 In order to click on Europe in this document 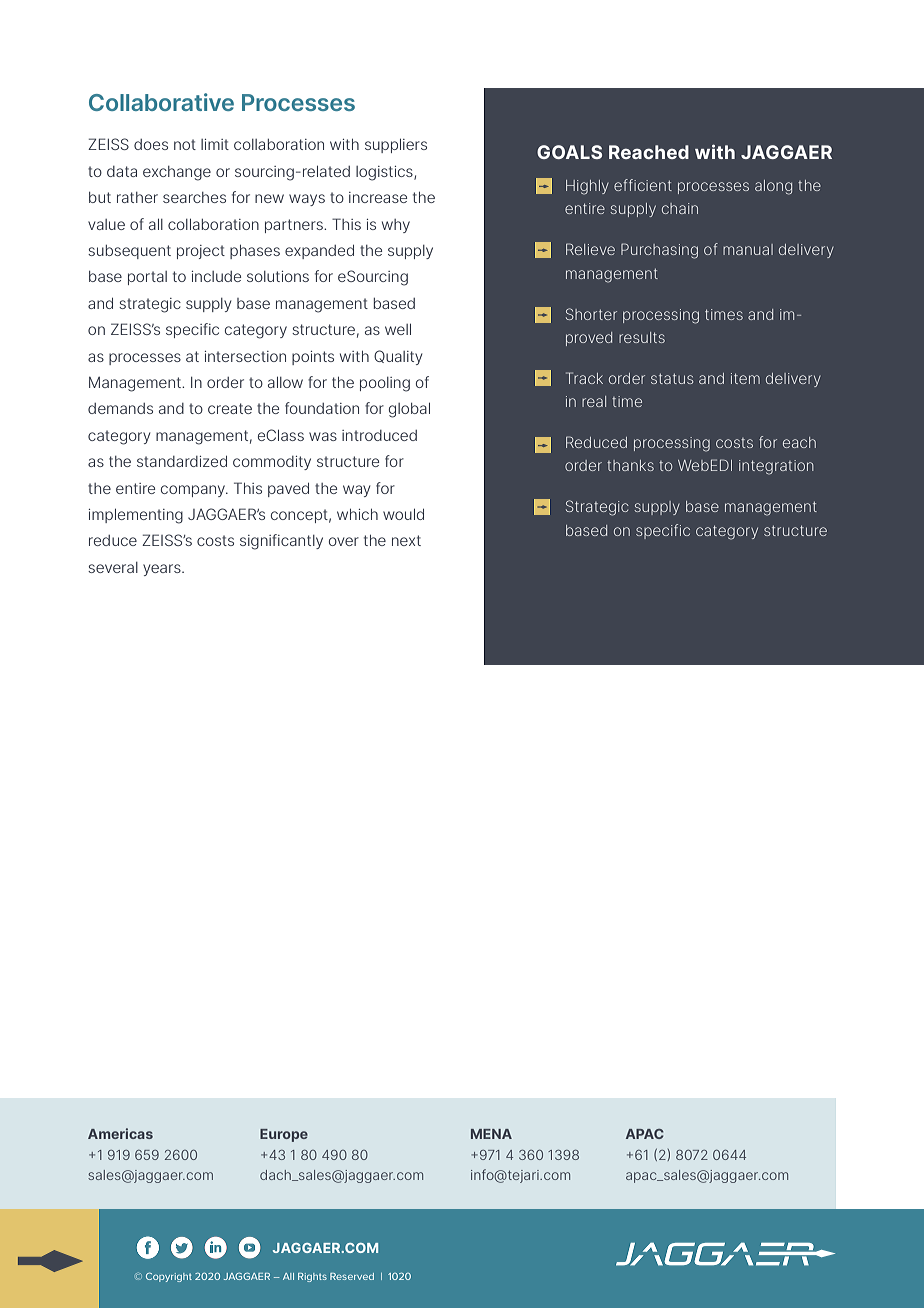, I will do `click(284, 1135)`.
